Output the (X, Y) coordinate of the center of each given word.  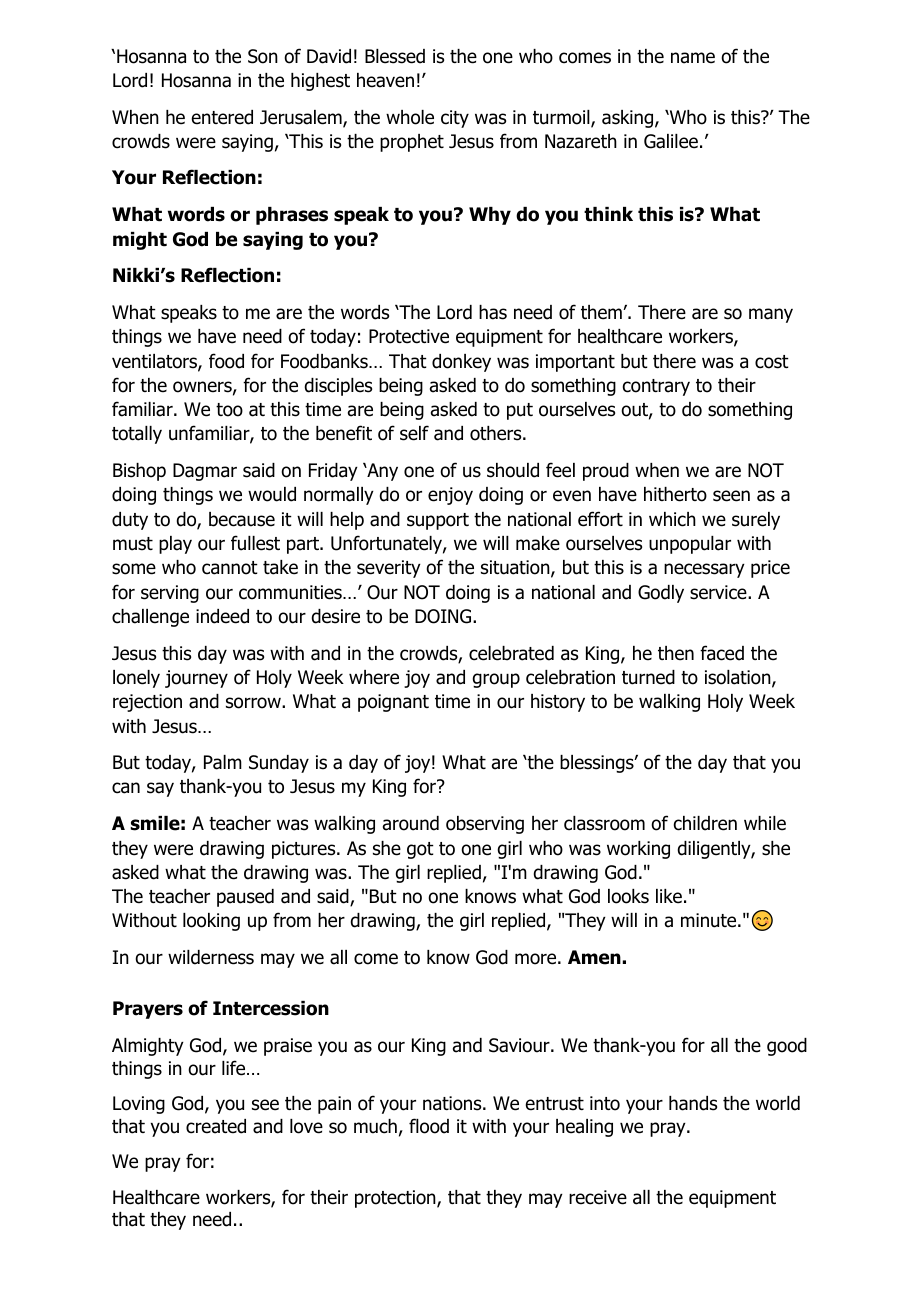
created (216, 1126)
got (420, 850)
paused (245, 898)
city (455, 119)
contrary (656, 387)
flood (429, 1126)
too (229, 410)
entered (222, 117)
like (669, 896)
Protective (409, 336)
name (693, 58)
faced (722, 653)
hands (693, 1103)
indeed (222, 616)
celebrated (511, 653)
